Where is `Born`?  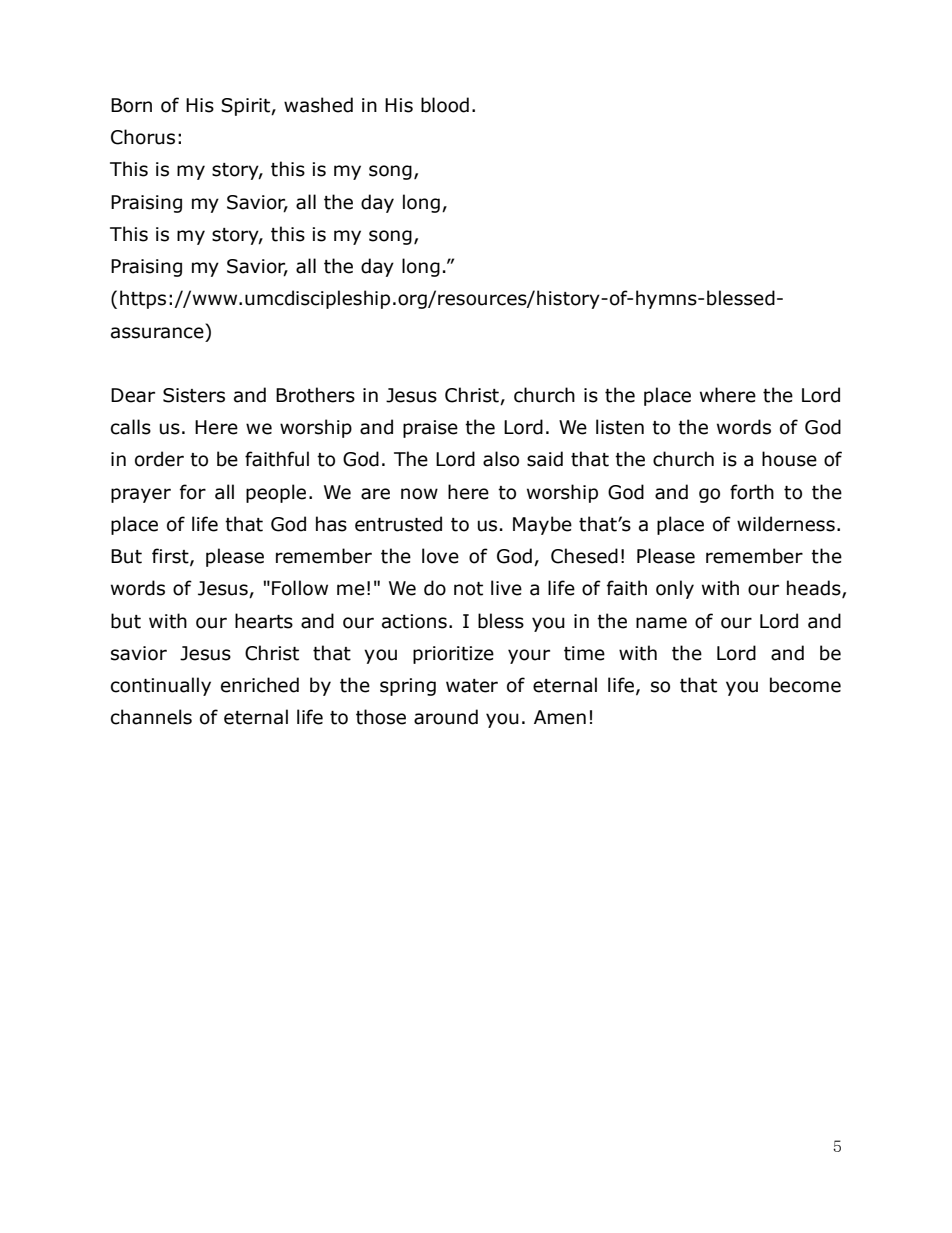 Born is located at coordinates (131, 105).
